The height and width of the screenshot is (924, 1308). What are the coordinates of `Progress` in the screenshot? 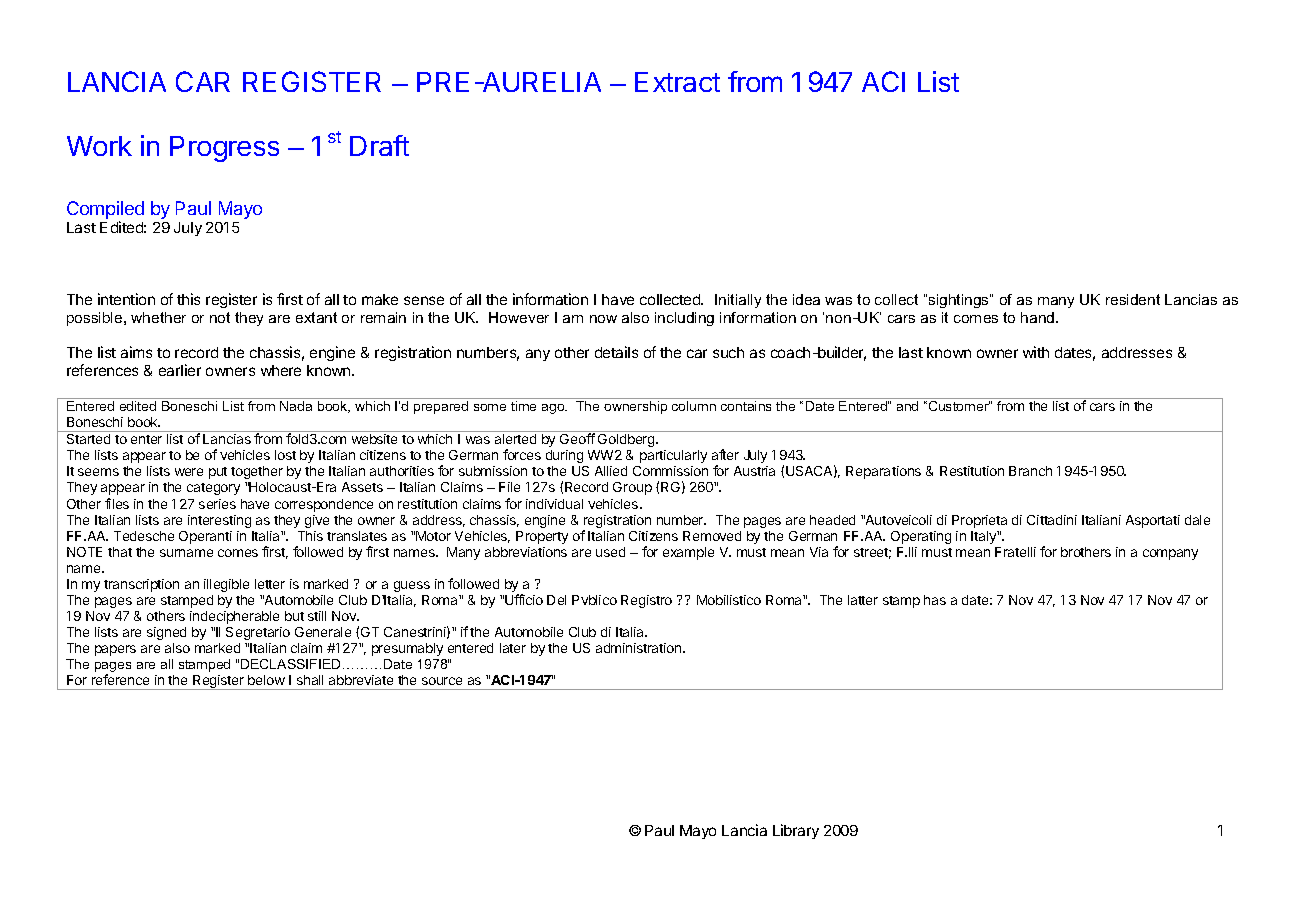 It's located at (224, 149).
